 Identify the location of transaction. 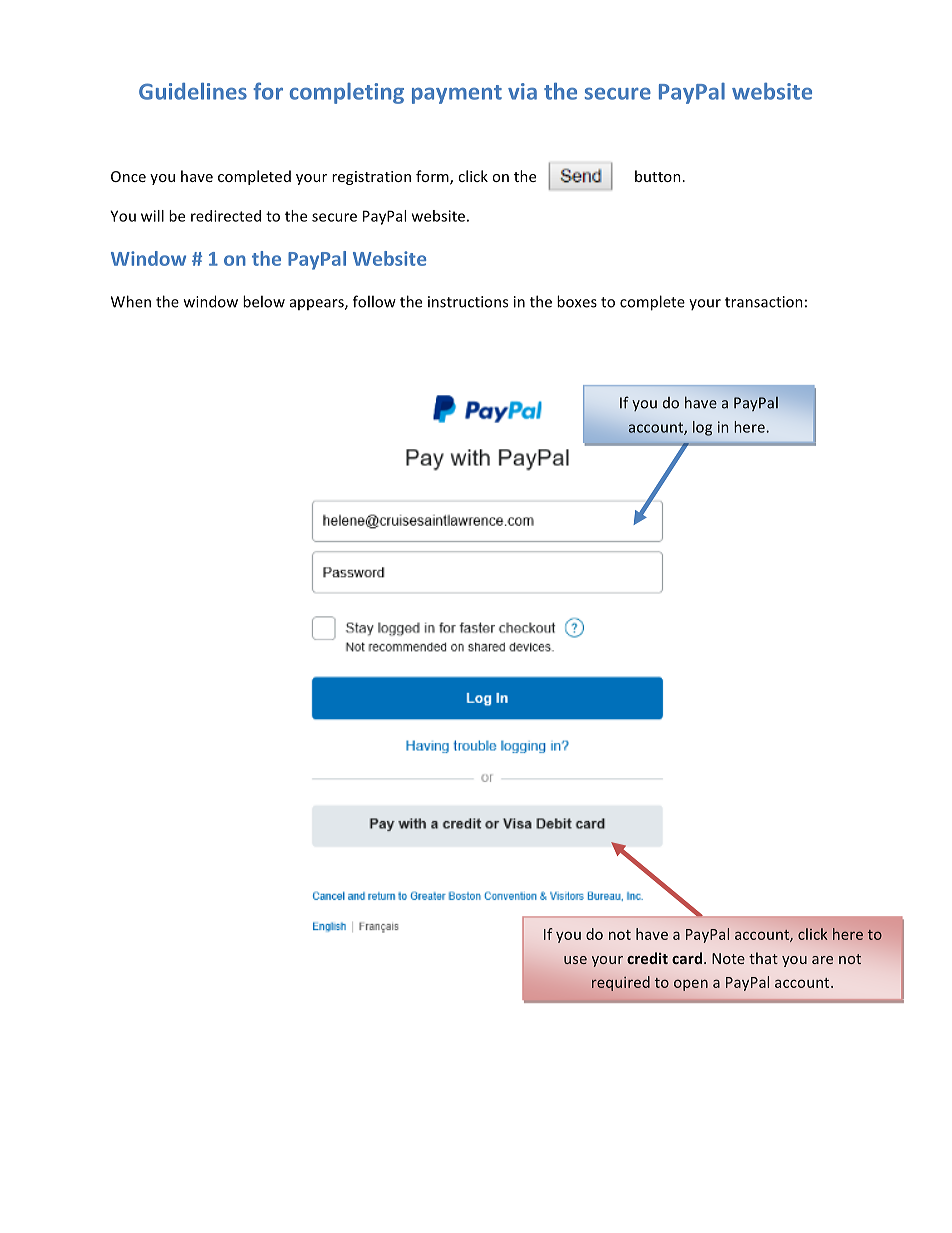
(764, 302).
